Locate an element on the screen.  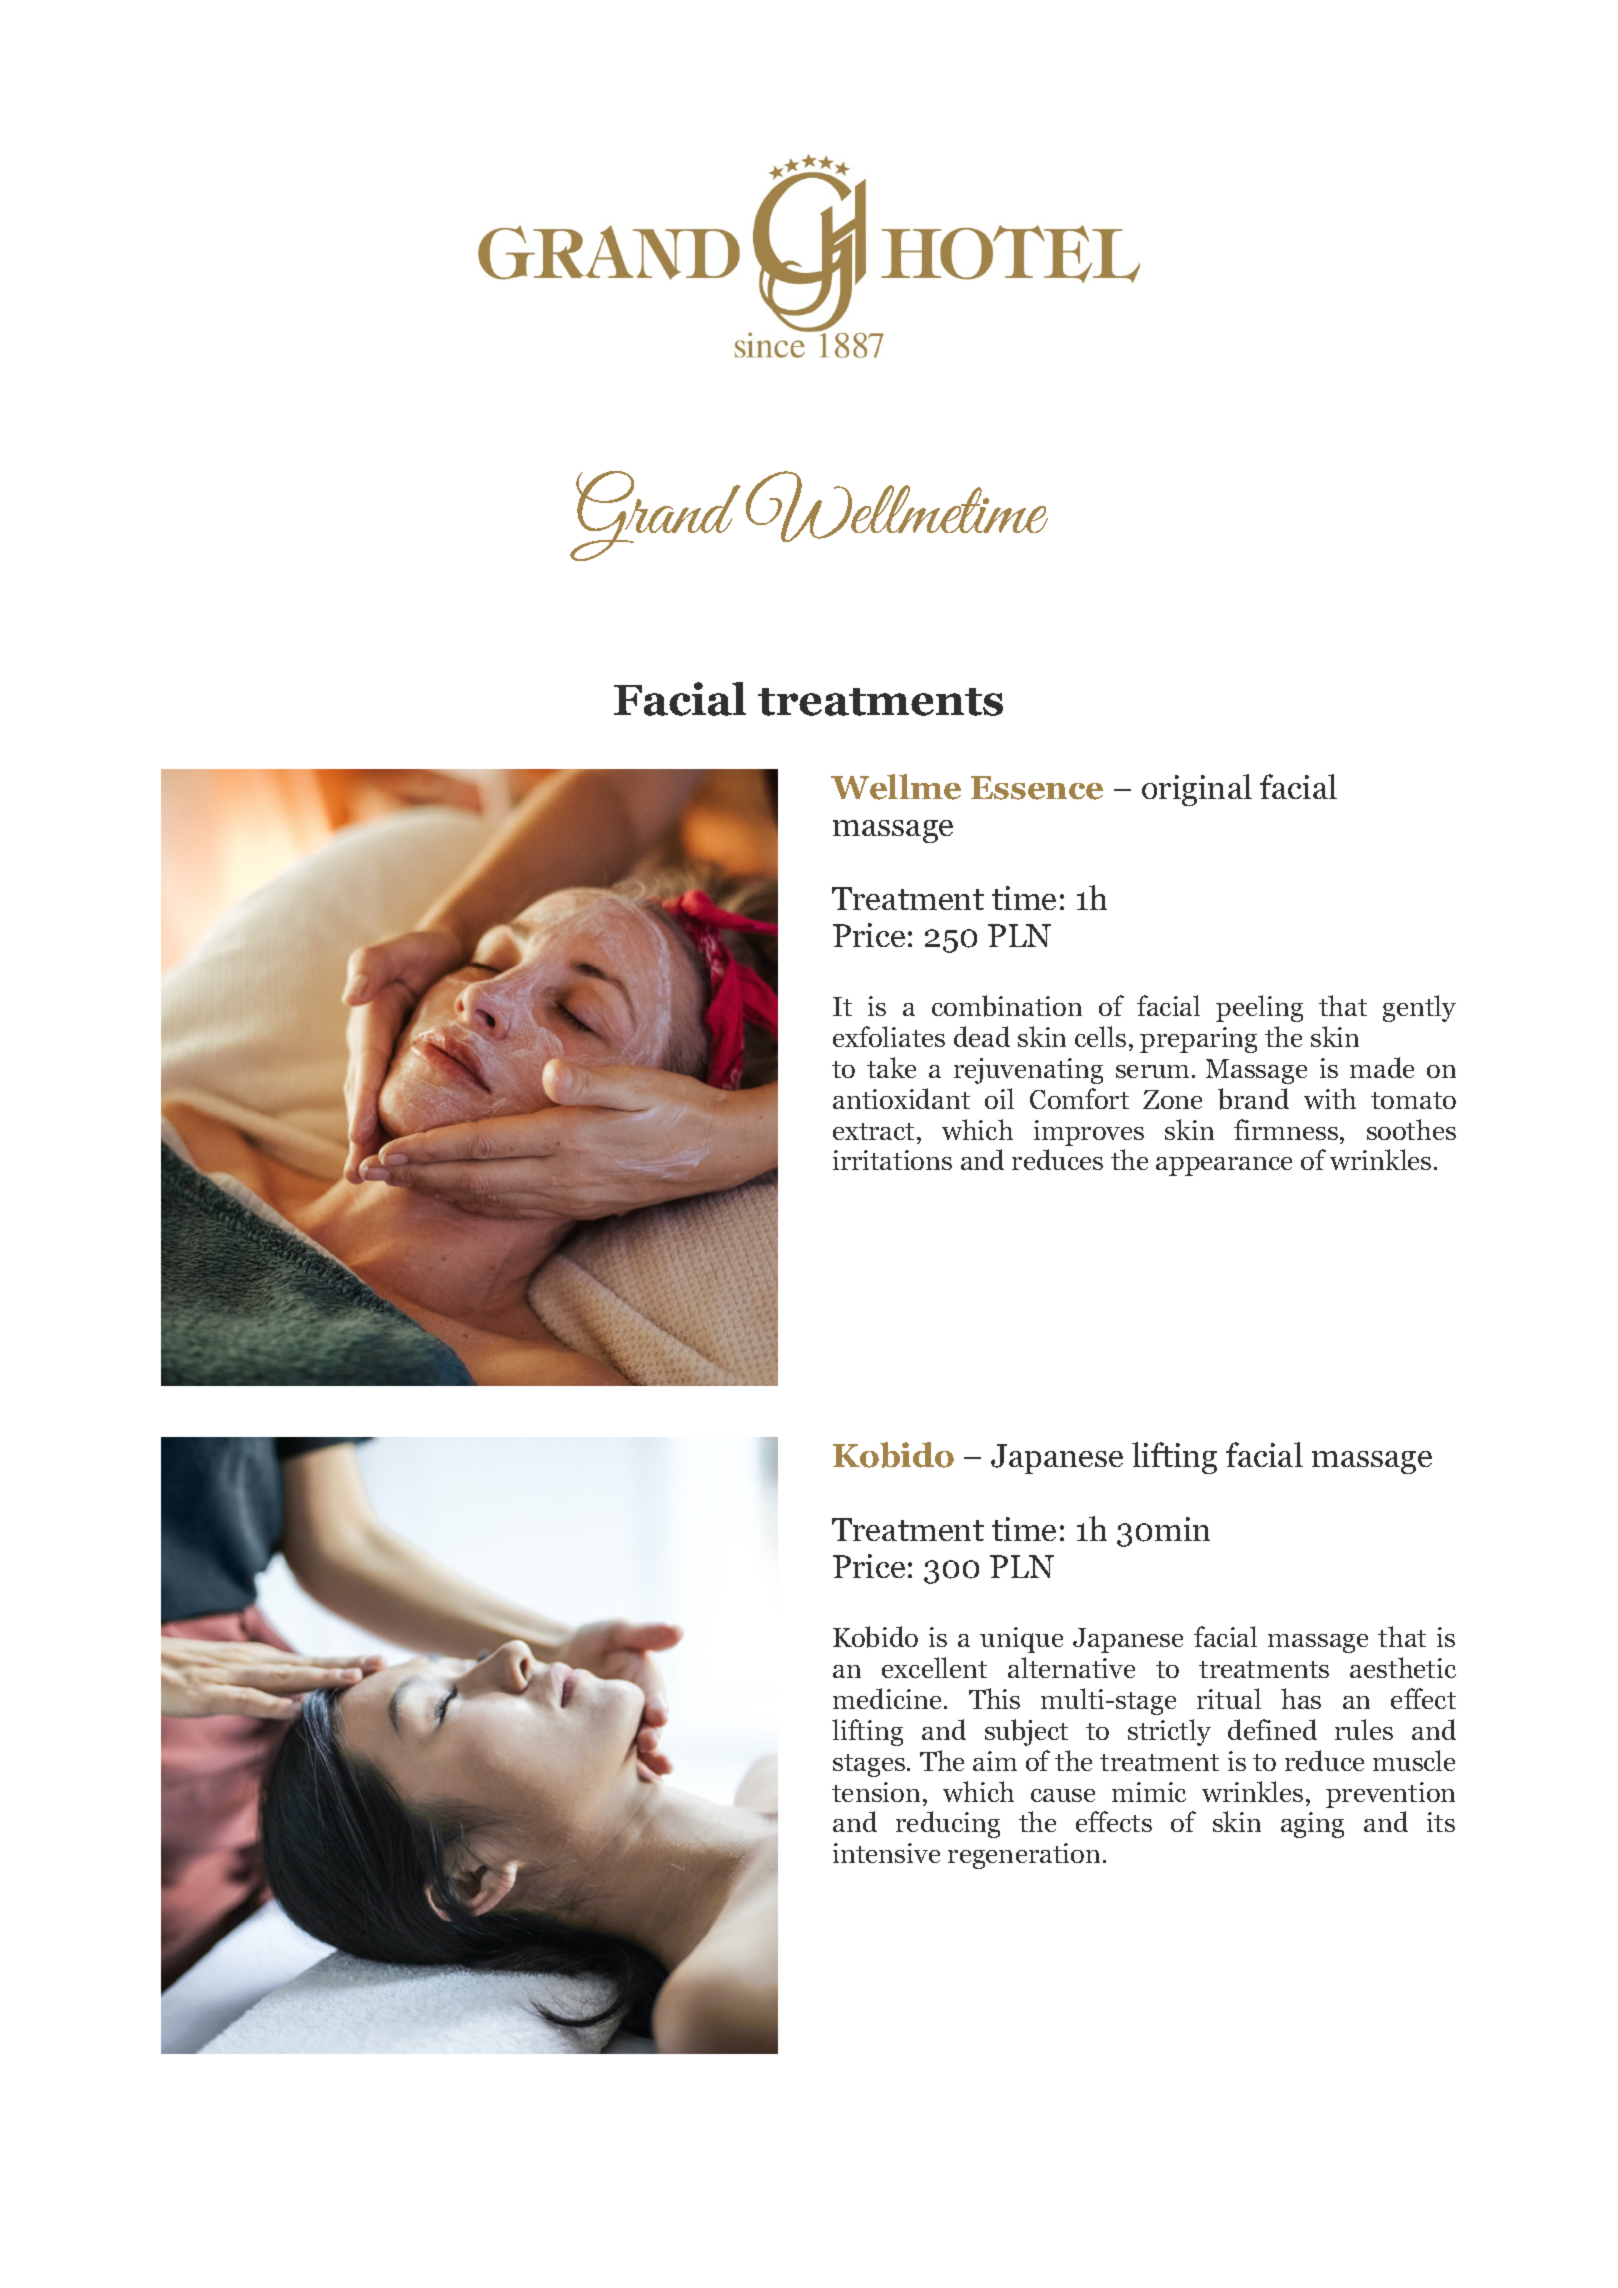
original is located at coordinates (1197, 790).
